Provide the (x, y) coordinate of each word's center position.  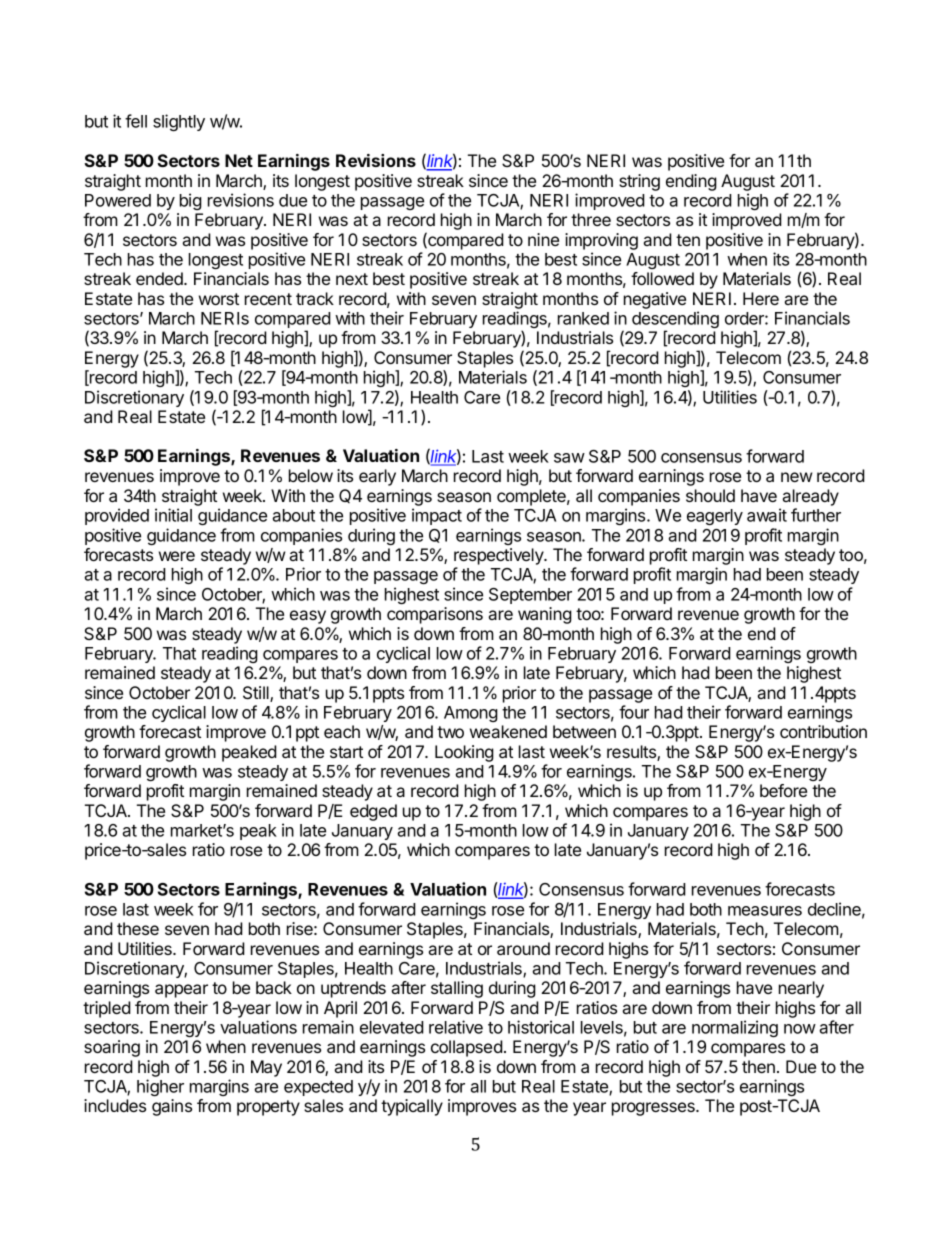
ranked (583, 318)
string (639, 182)
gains (172, 1107)
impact (437, 516)
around (523, 948)
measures (765, 911)
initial (173, 515)
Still (257, 694)
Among (471, 714)
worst (219, 299)
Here (761, 298)
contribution (823, 731)
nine (543, 239)
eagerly (715, 517)
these (138, 928)
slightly (179, 122)
